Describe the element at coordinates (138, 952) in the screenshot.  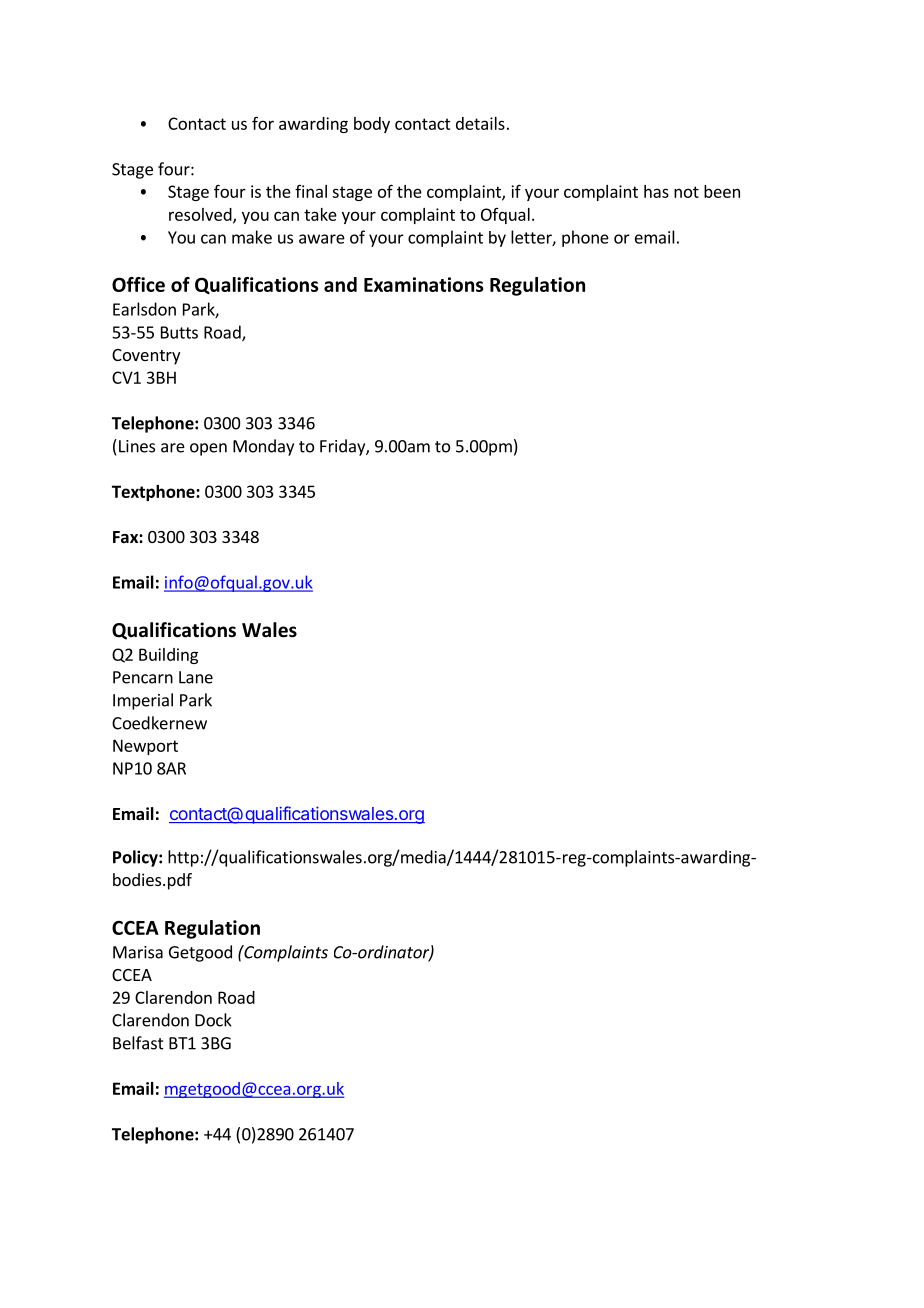
I see `Marisa` at that location.
